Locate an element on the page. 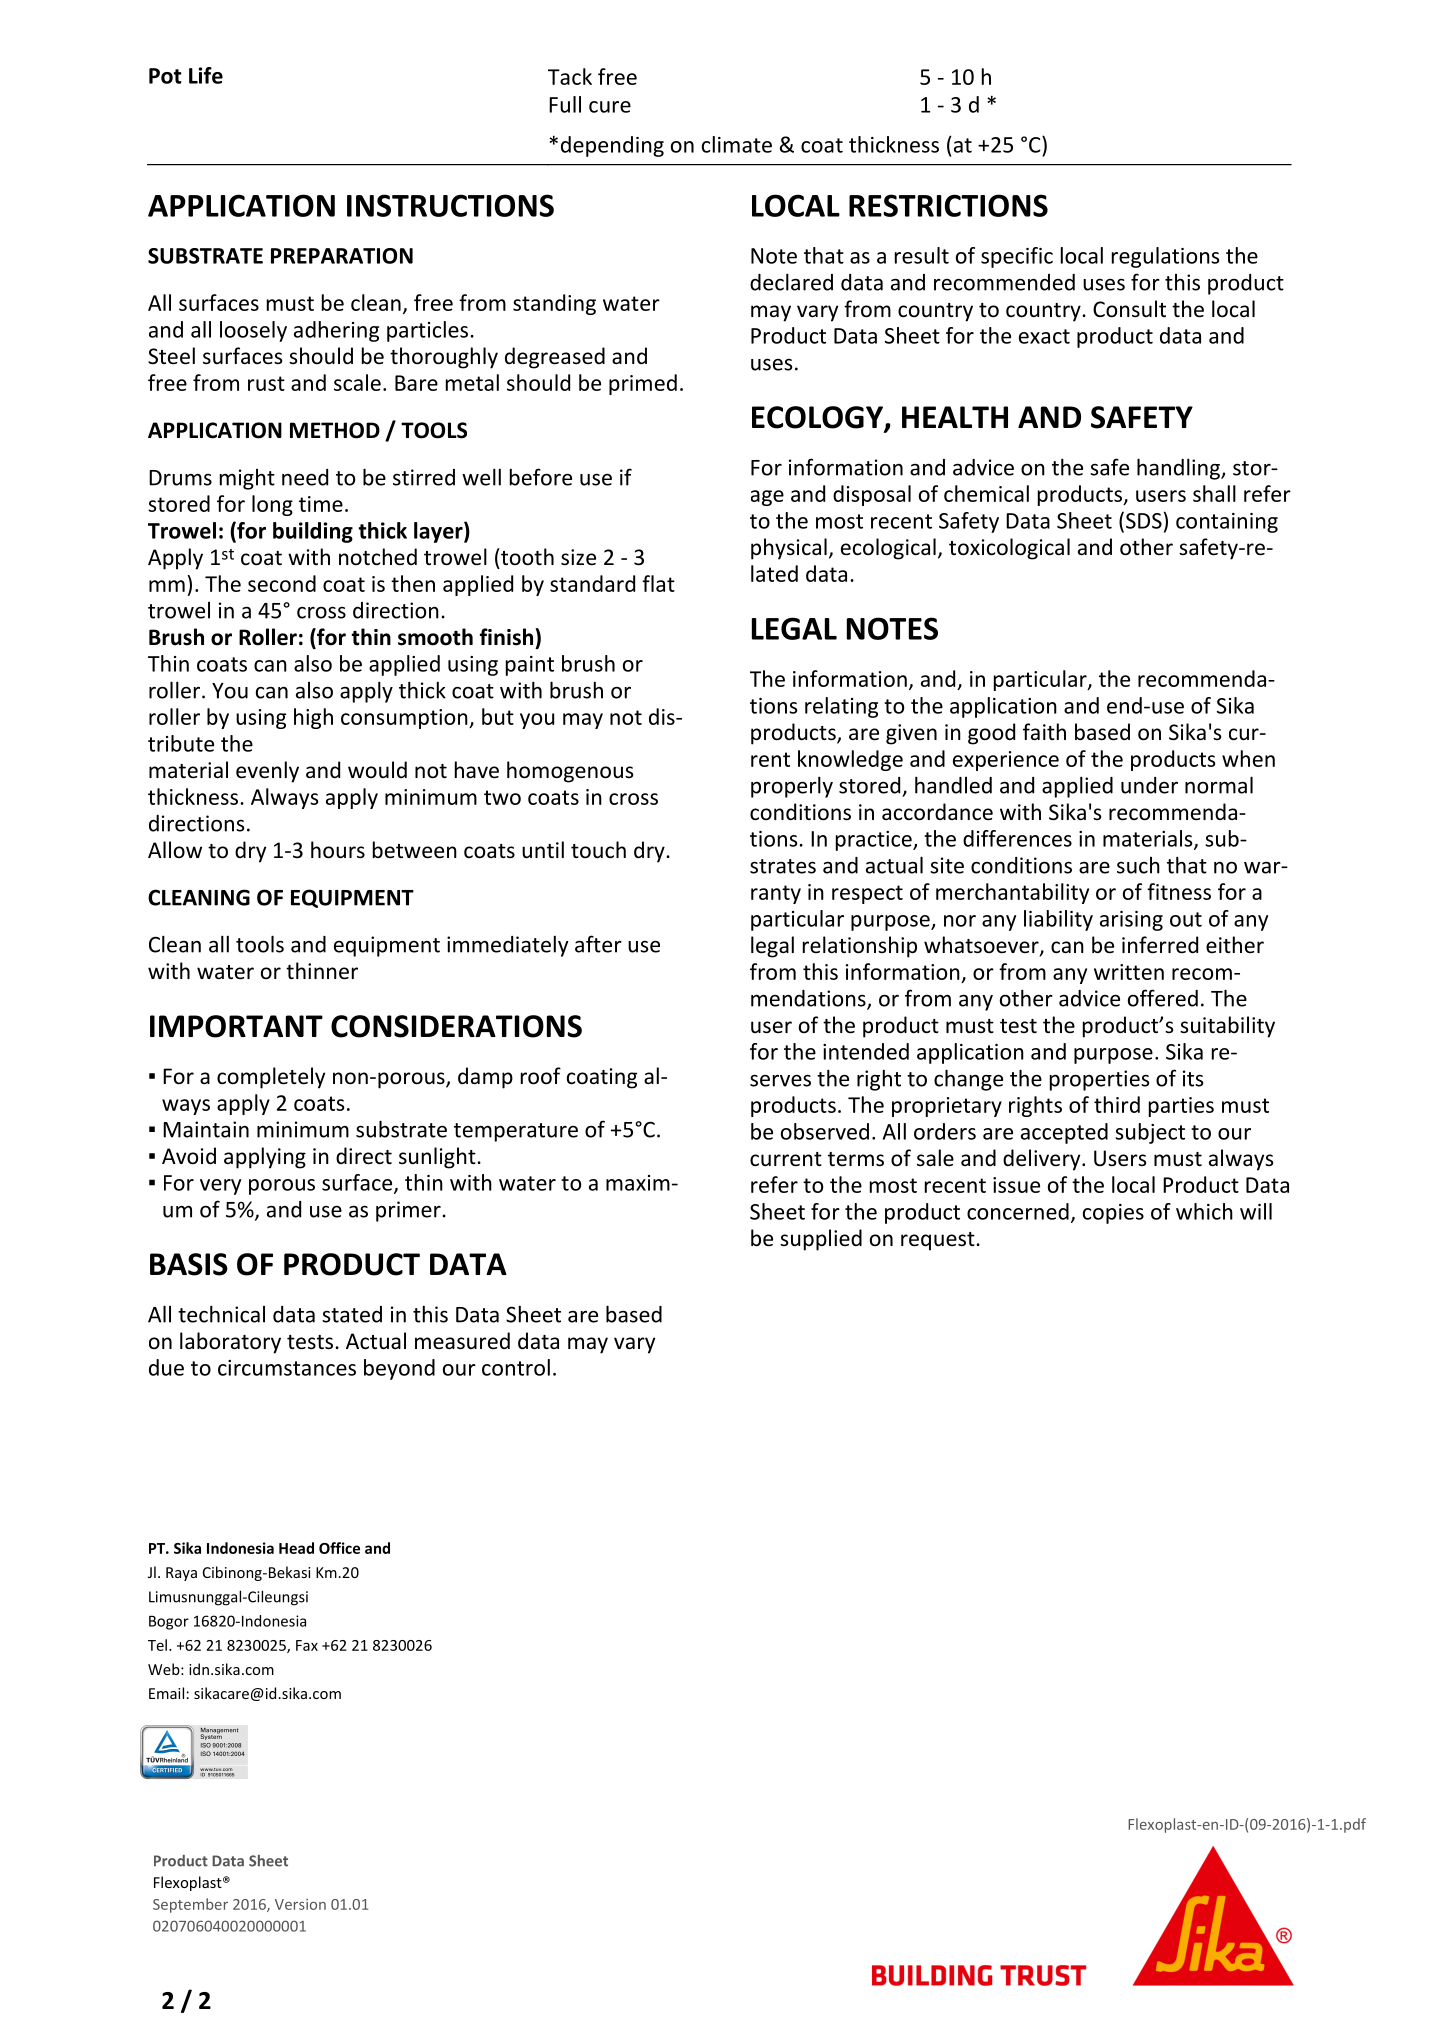 The width and height of the image is (1441, 2038). request is located at coordinates (938, 1241).
